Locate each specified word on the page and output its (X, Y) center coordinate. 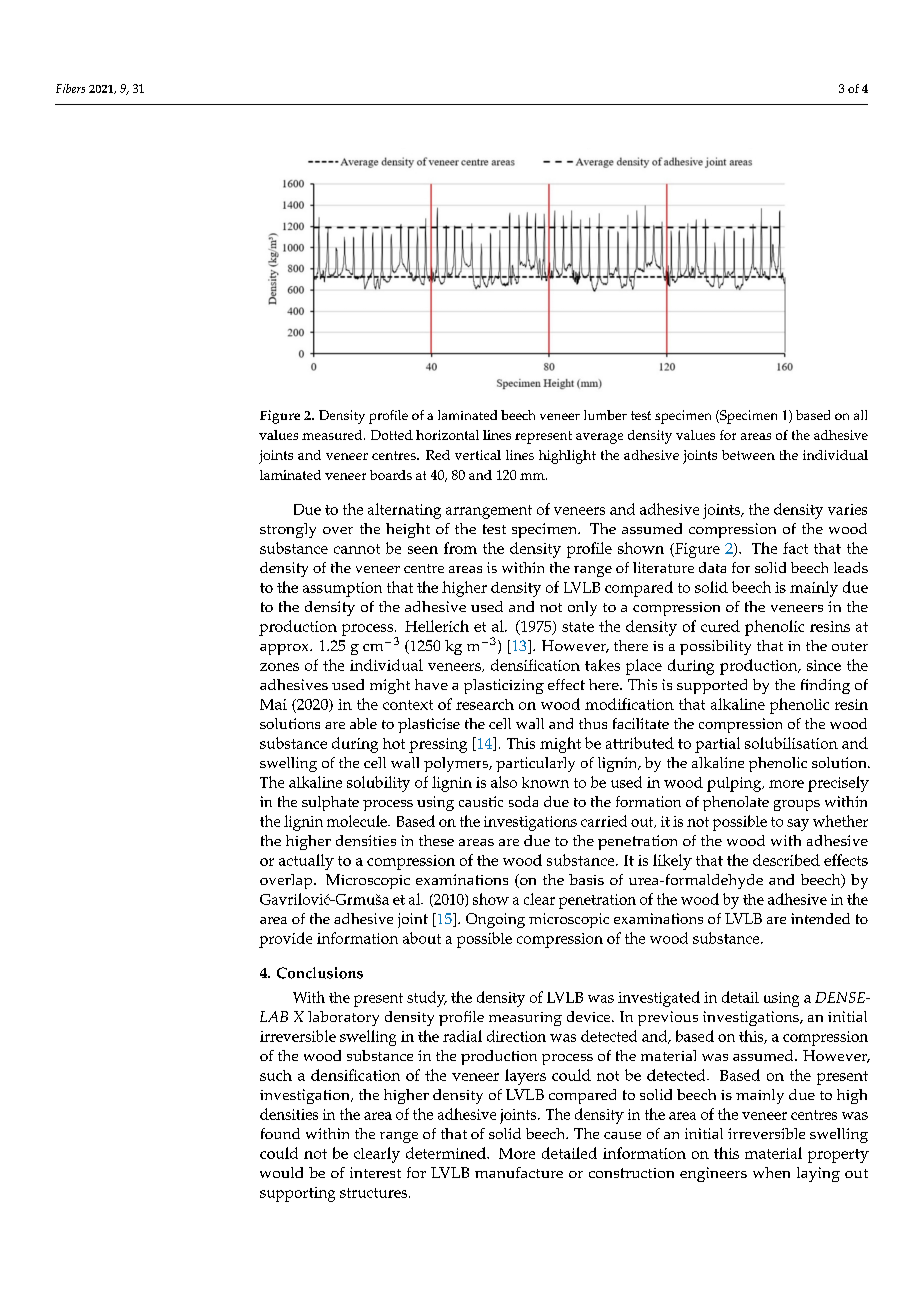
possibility (715, 647)
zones (279, 667)
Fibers (70, 88)
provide (285, 940)
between (748, 455)
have (431, 684)
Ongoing (495, 920)
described (786, 860)
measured (333, 435)
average (599, 438)
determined (447, 1153)
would (281, 1172)
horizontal (447, 435)
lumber (605, 415)
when (771, 1172)
